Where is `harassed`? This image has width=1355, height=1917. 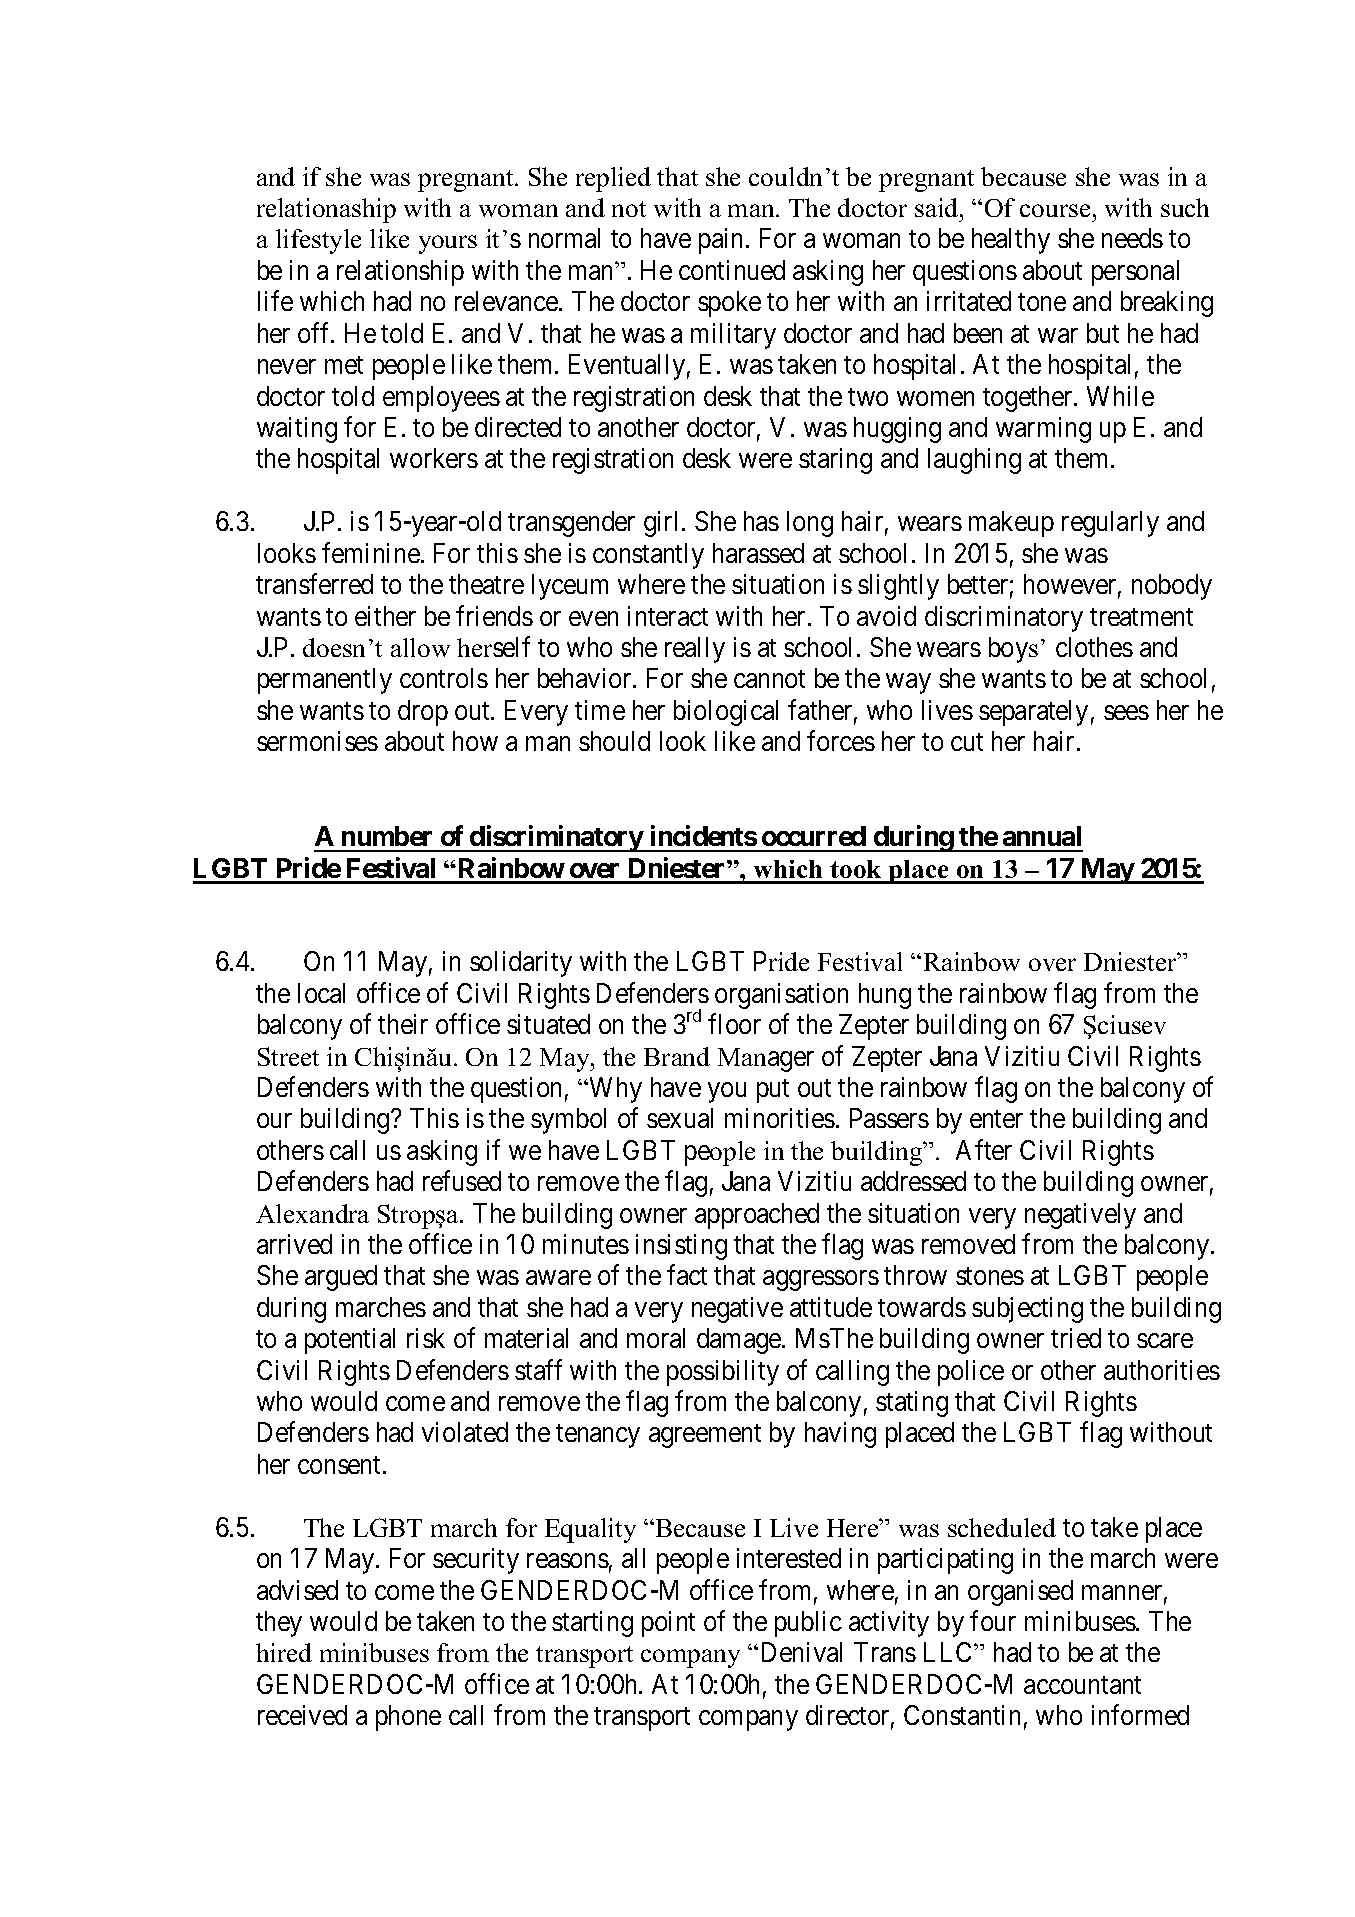
harassed is located at coordinates (758, 553).
